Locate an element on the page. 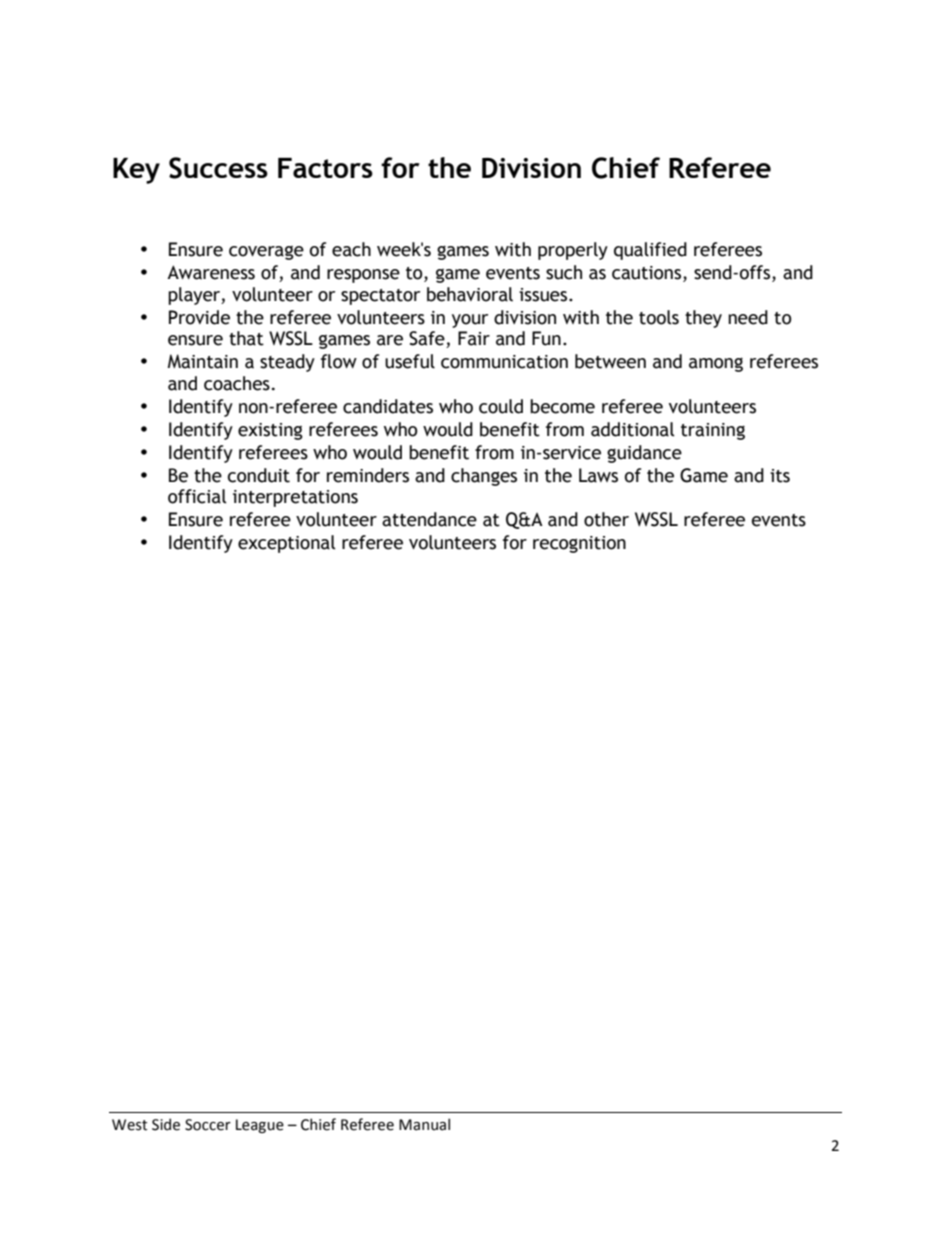  Success is located at coordinates (218, 168).
